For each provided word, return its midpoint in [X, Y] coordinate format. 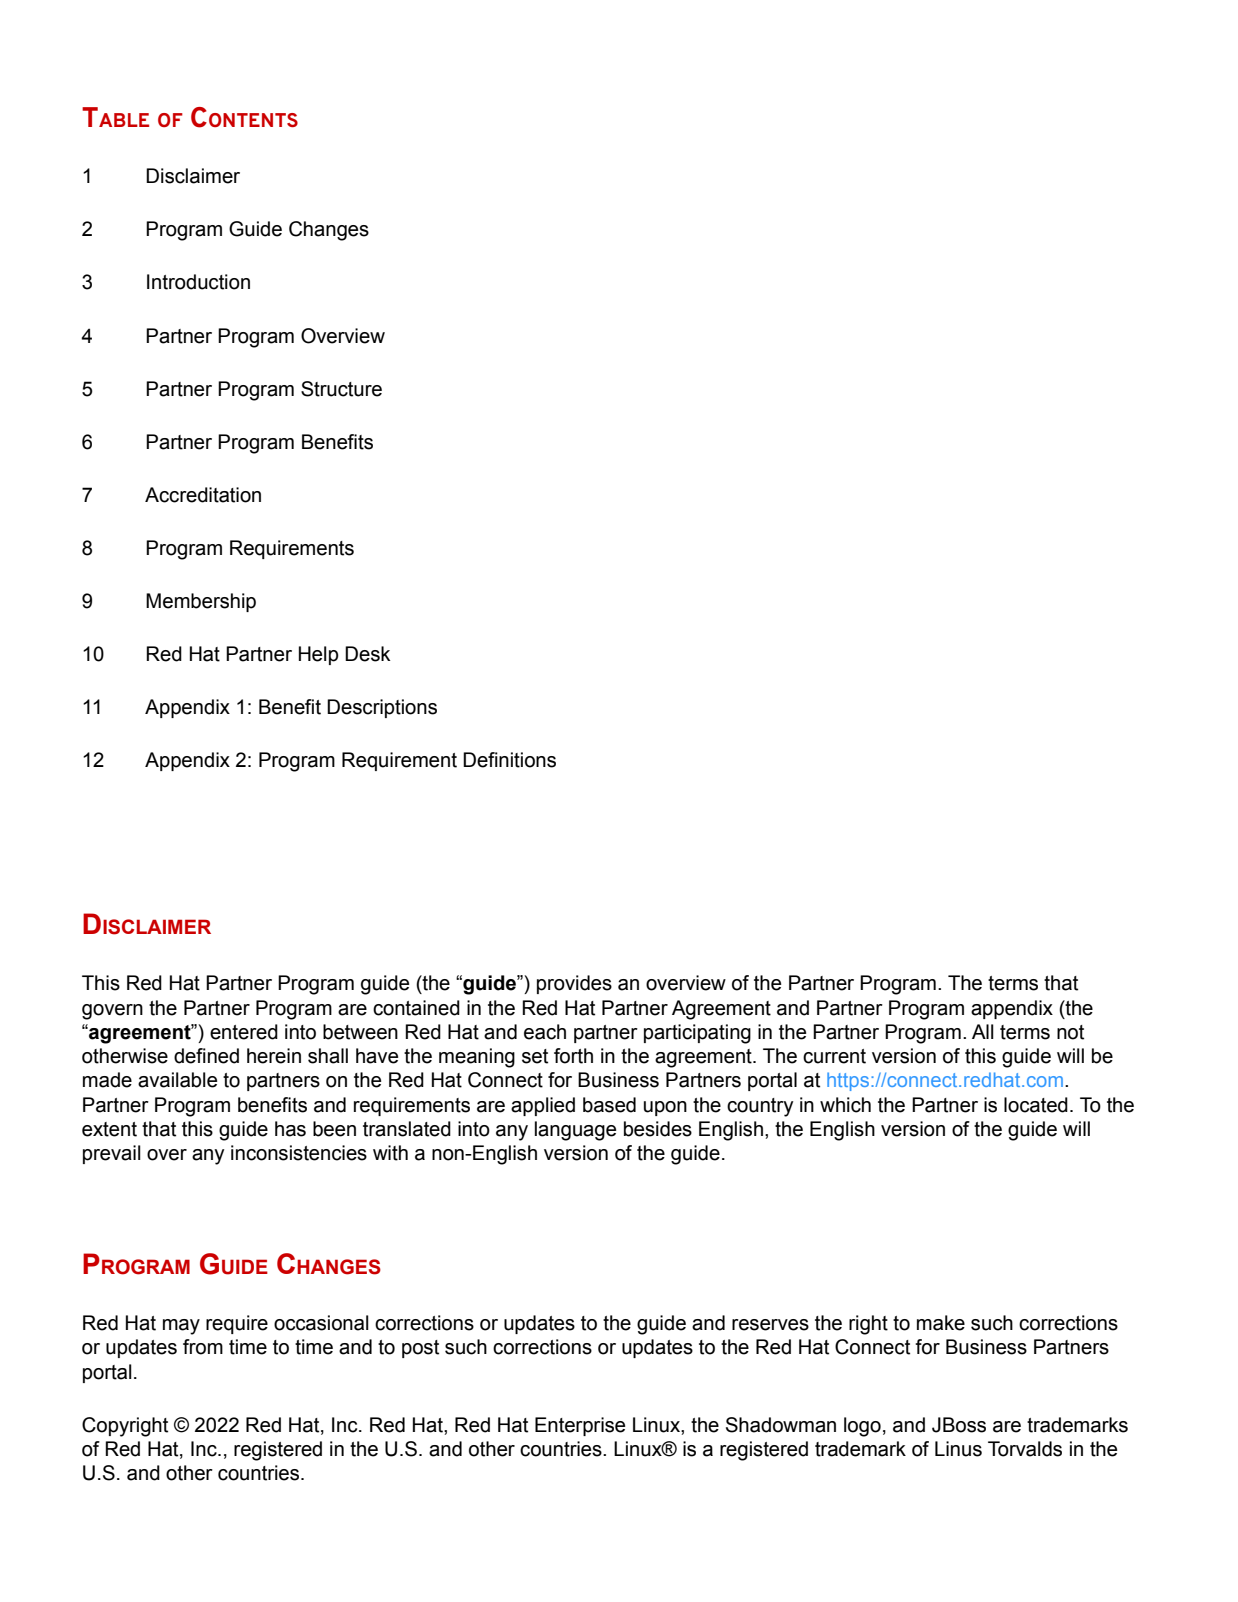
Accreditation [203, 495]
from [203, 1347]
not [1070, 1032]
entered [244, 1032]
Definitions [509, 760]
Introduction [198, 282]
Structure [341, 389]
